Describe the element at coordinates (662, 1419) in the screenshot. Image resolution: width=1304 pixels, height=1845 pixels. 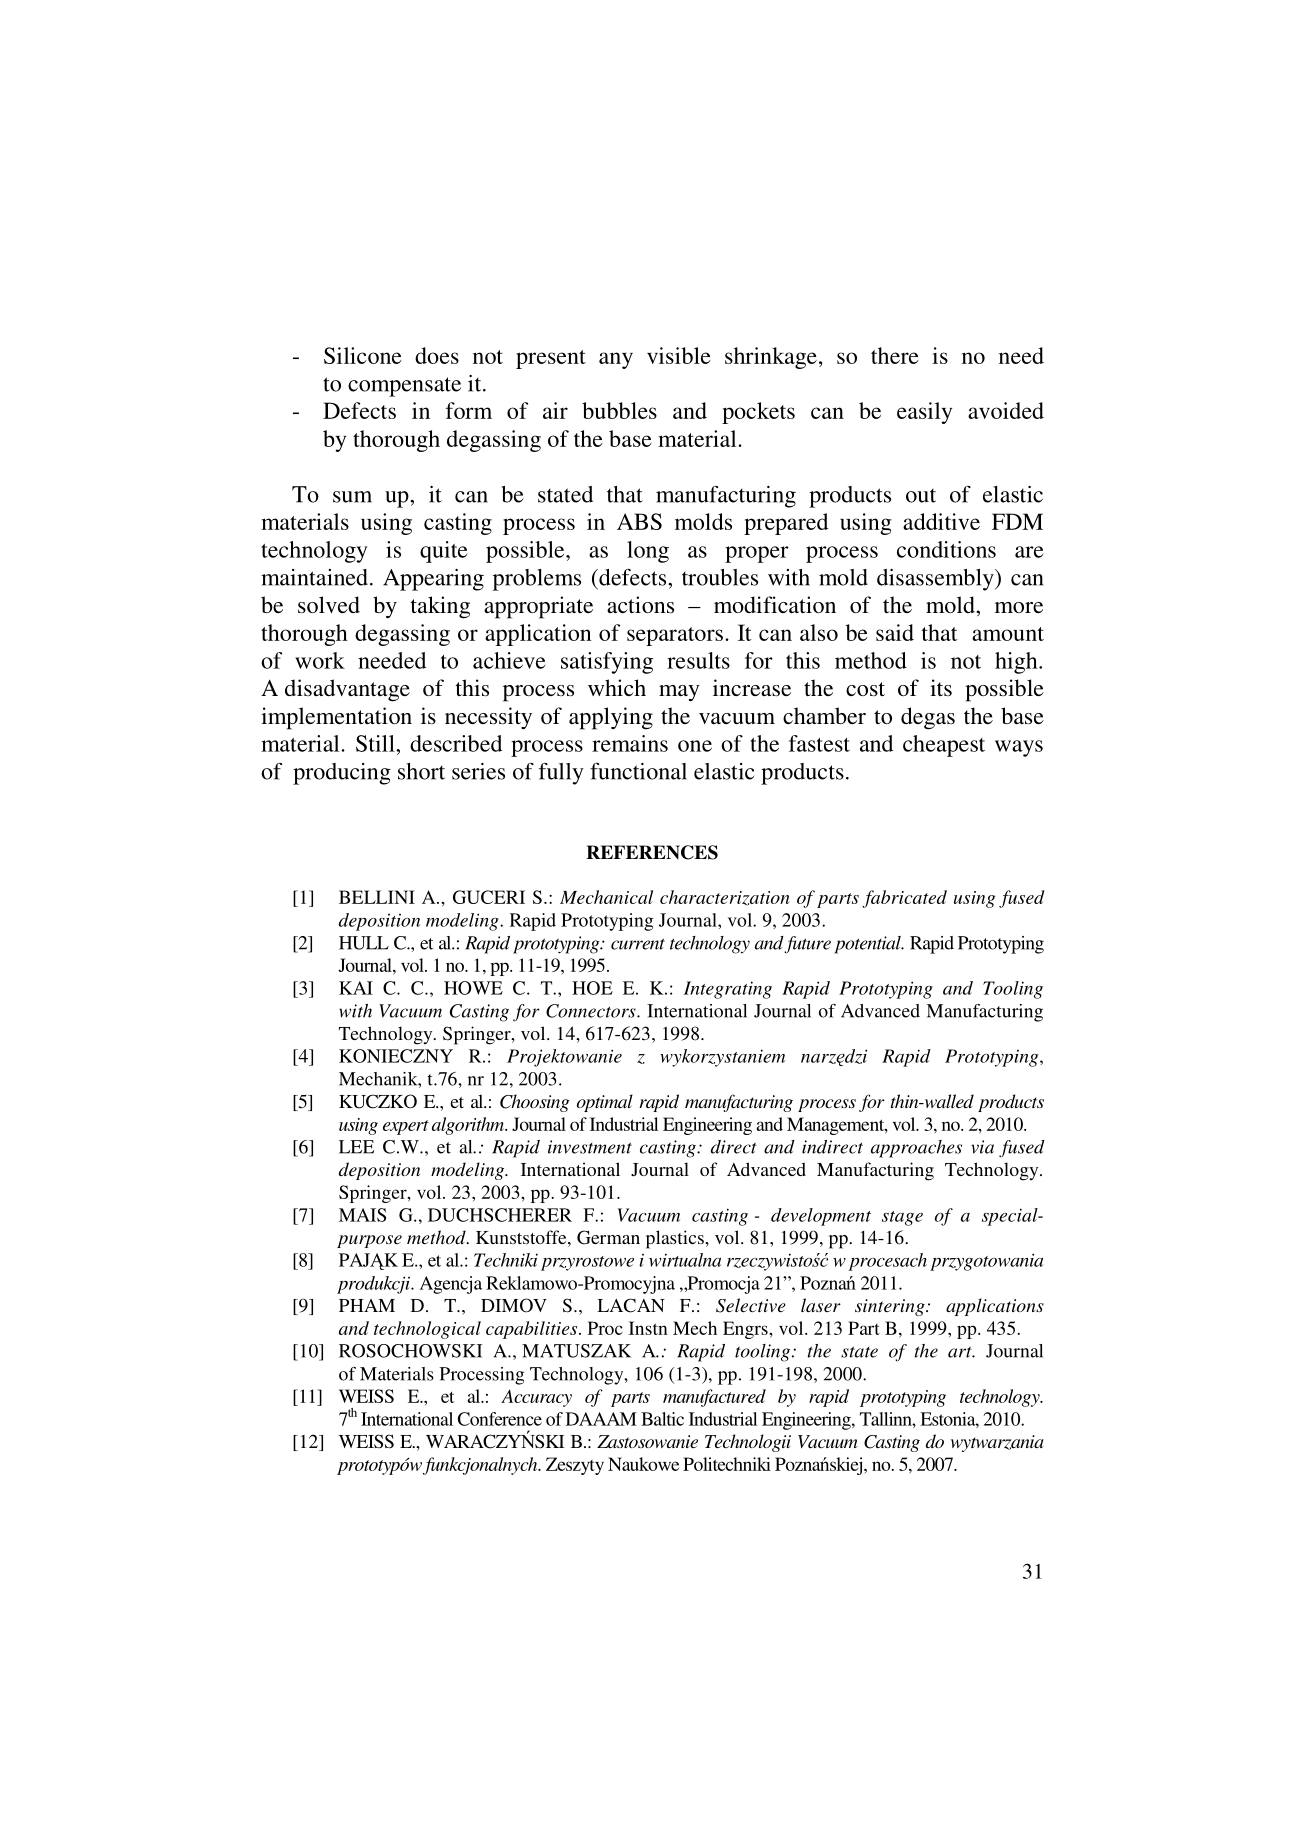
I see `Baltic` at that location.
